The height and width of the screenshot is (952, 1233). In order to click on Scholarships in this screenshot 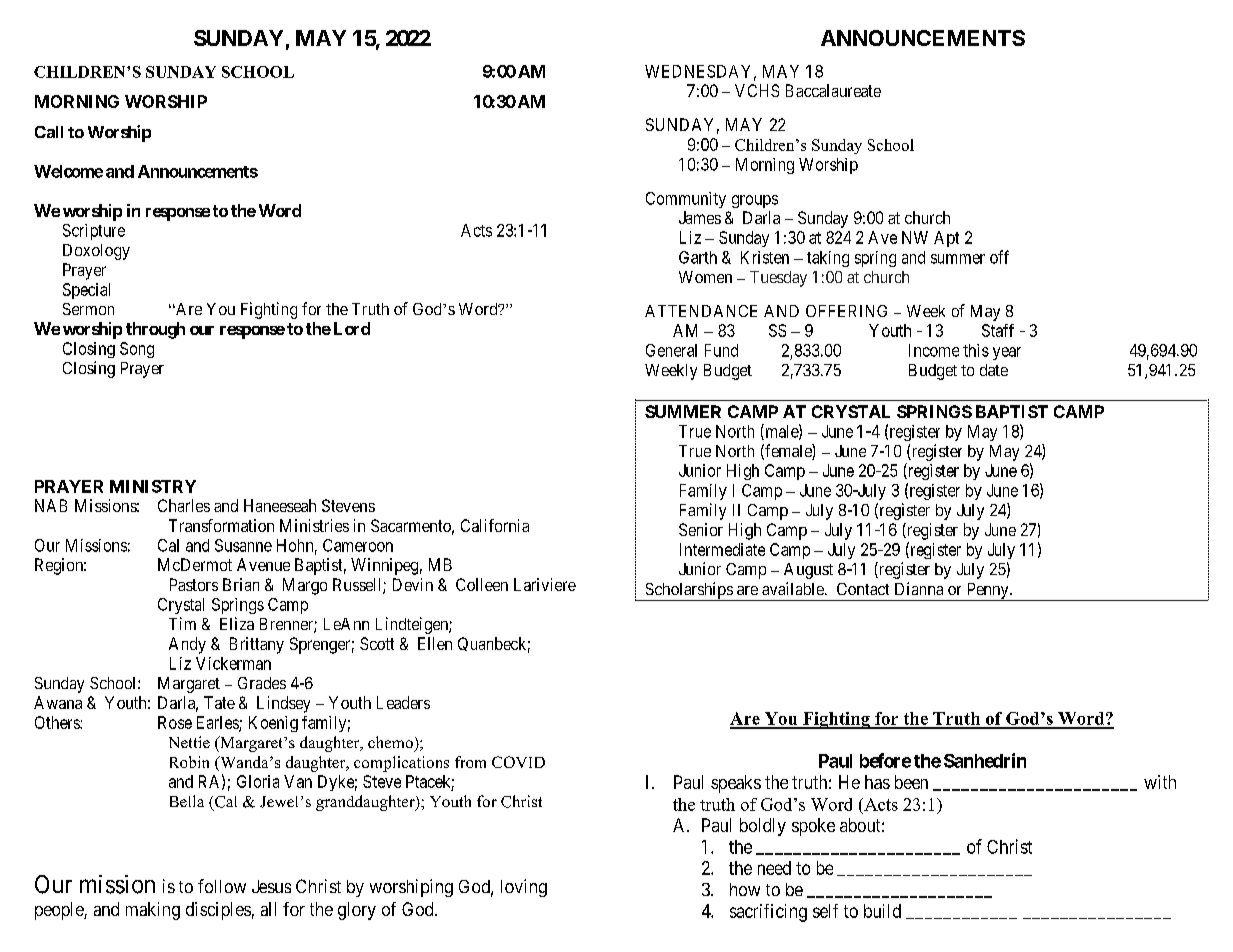, I will do `click(688, 591)`.
